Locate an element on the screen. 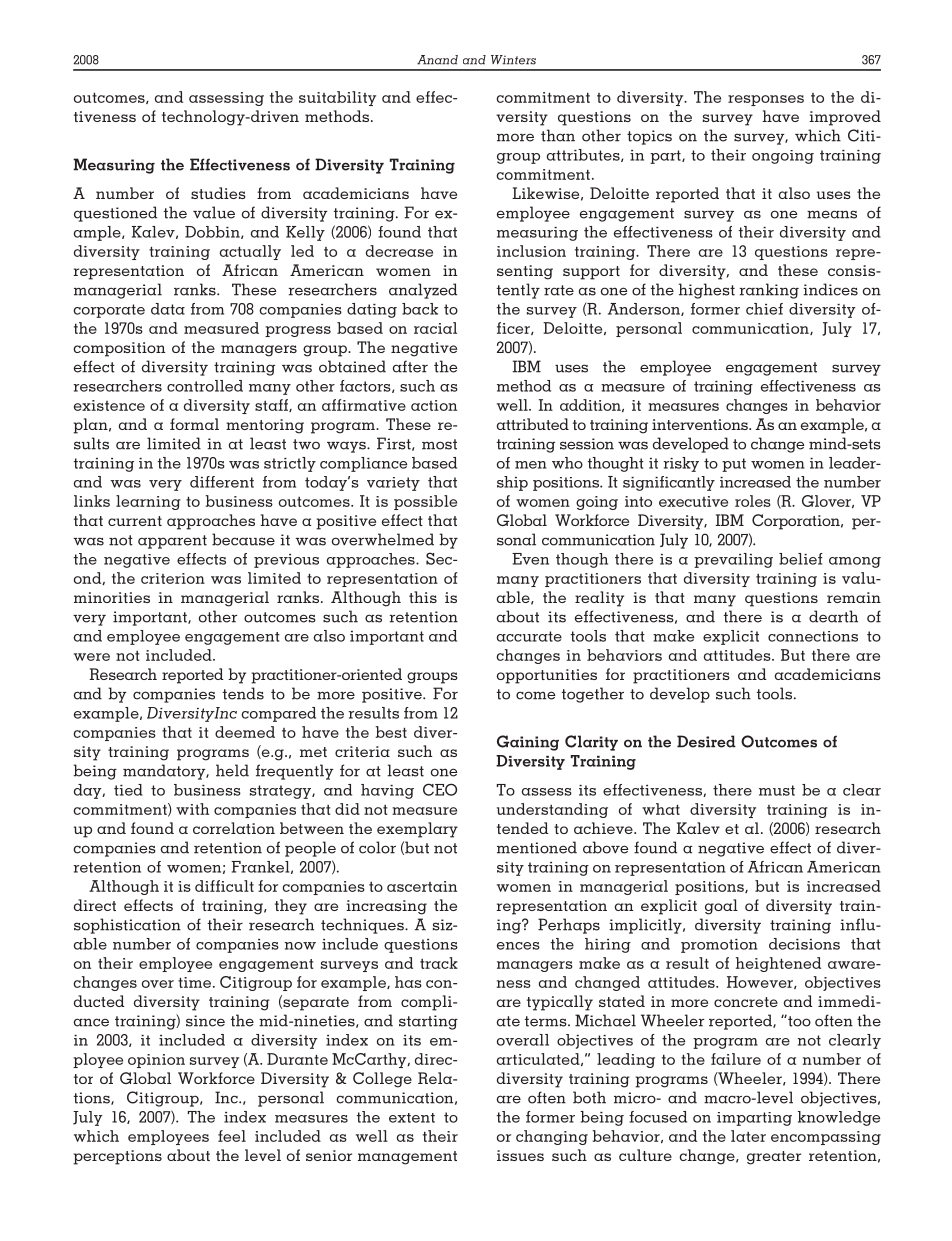 The image size is (952, 1241). racial is located at coordinates (435, 328).
